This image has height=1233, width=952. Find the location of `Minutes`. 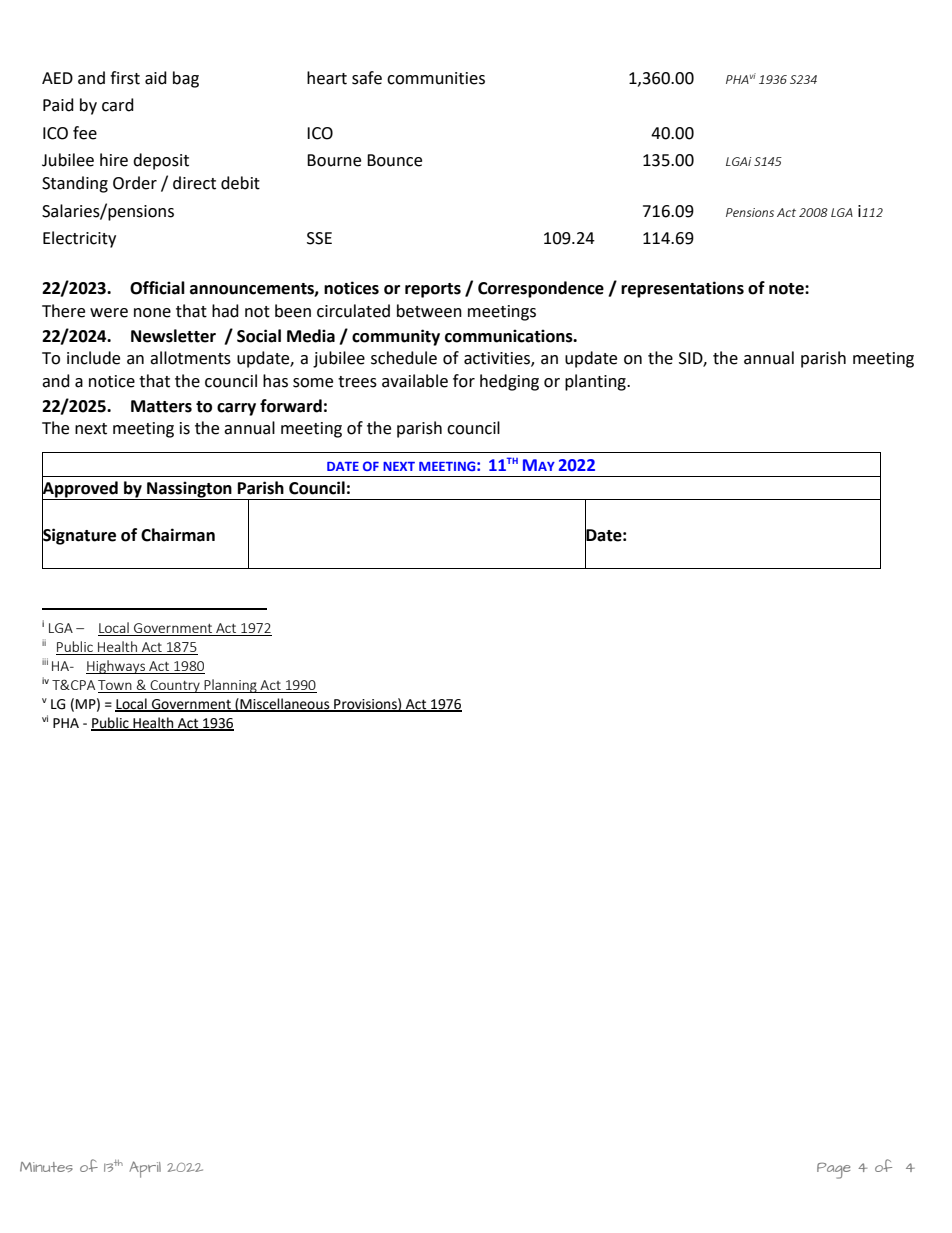

Minutes is located at coordinates (46, 1167).
